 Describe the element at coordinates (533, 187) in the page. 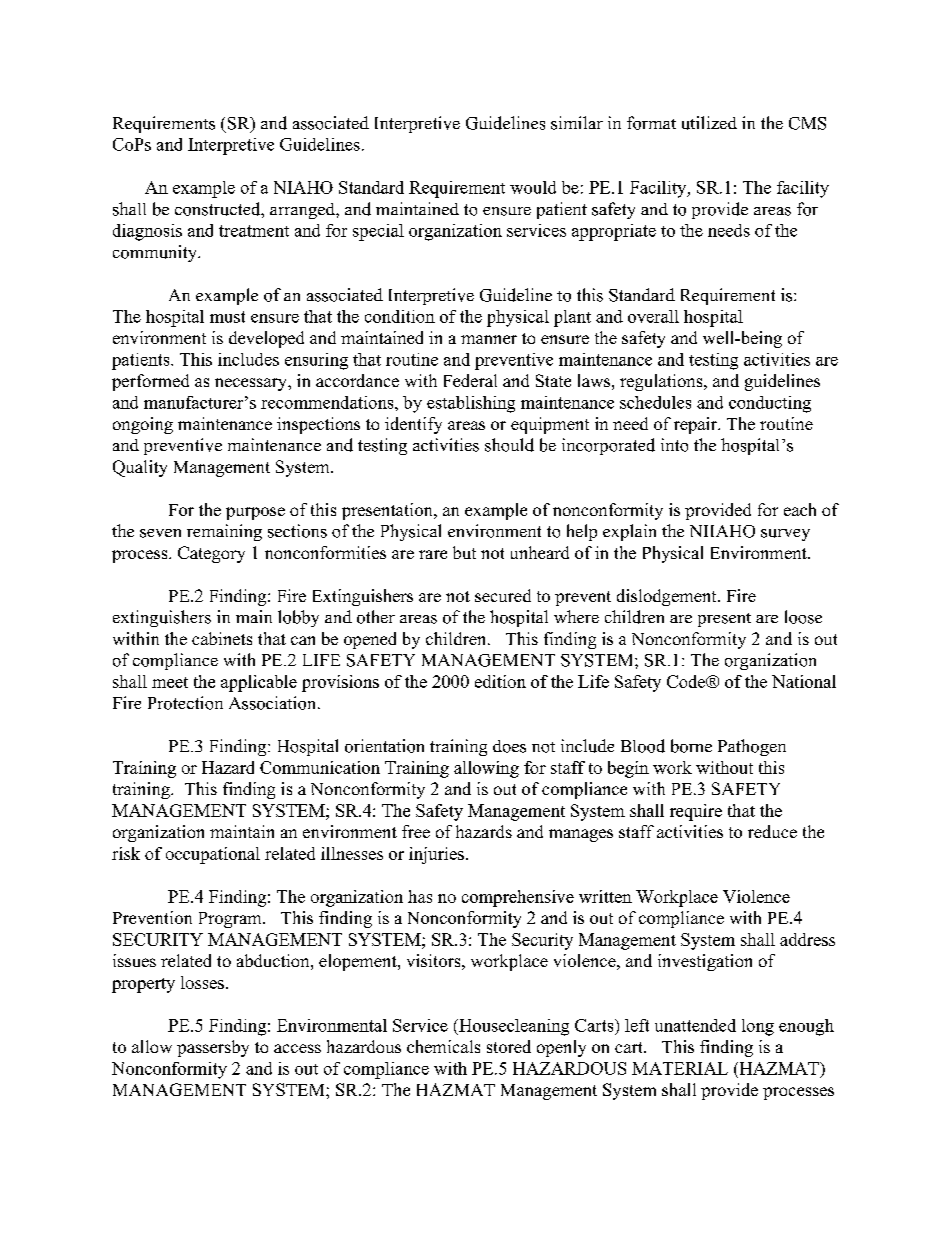

I see `would` at that location.
